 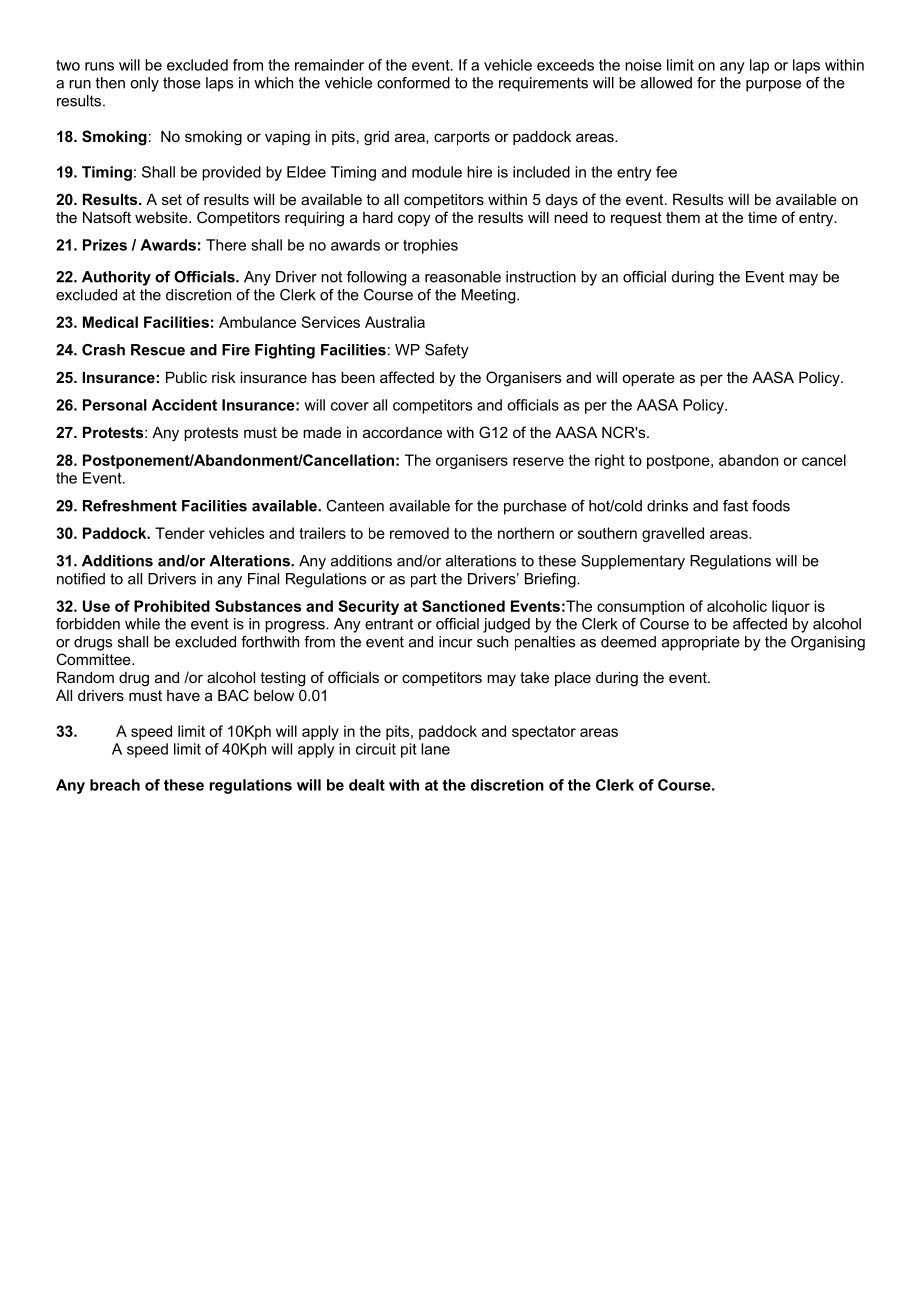 What do you see at coordinates (773, 86) in the image?
I see `purpose` at bounding box center [773, 86].
